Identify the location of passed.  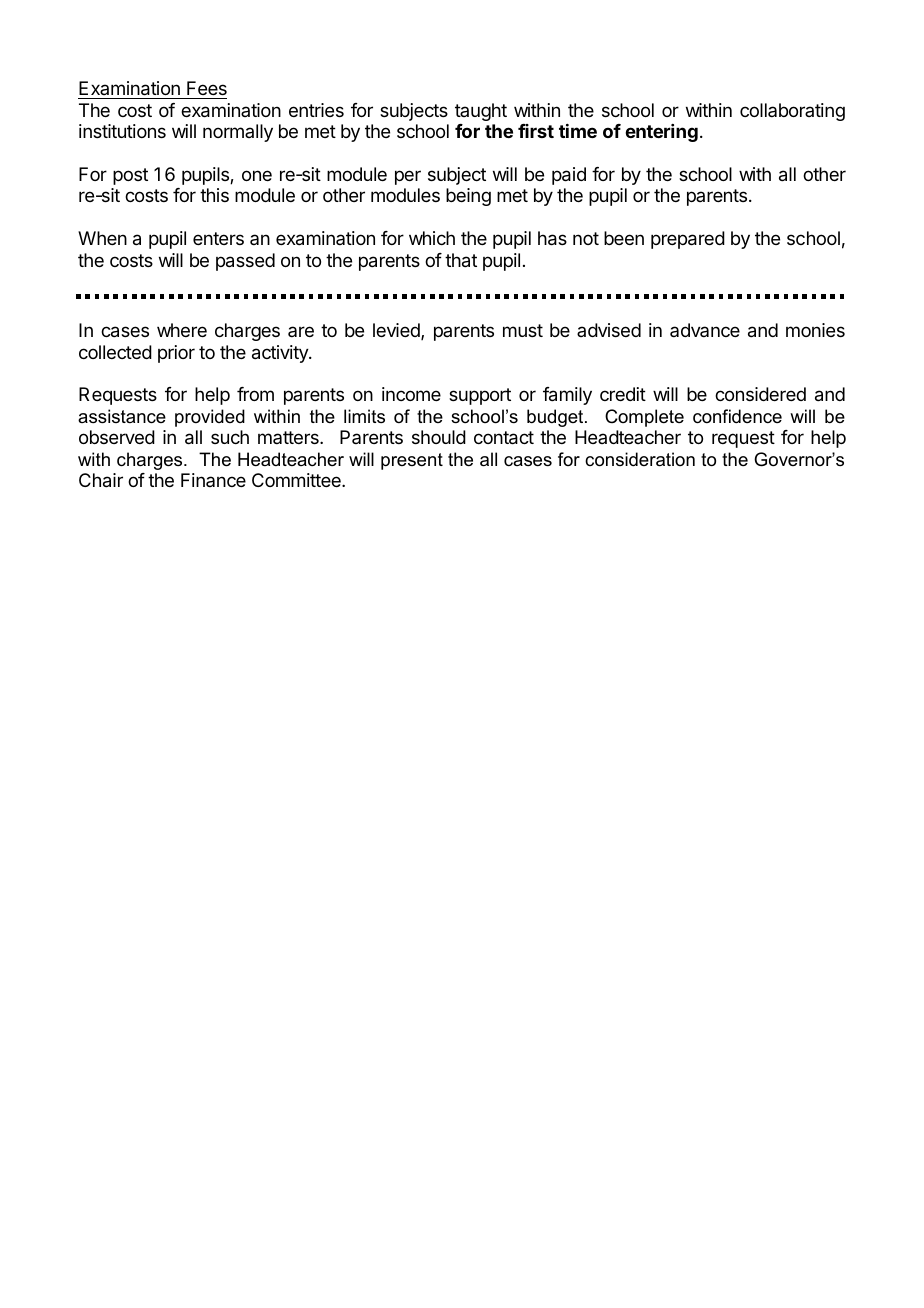
(245, 262).
